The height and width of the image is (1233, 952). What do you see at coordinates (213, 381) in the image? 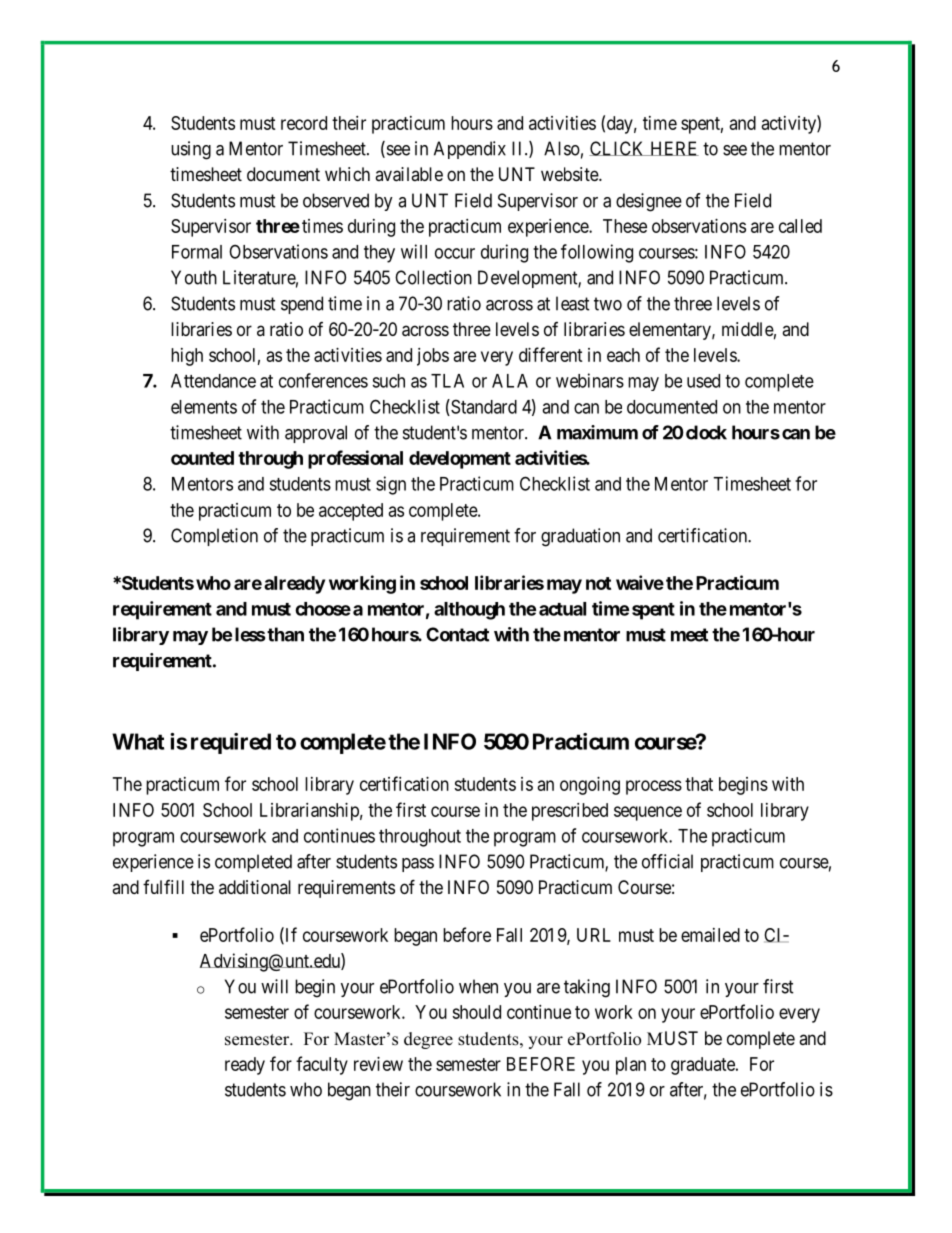
I see `Attendance` at bounding box center [213, 381].
